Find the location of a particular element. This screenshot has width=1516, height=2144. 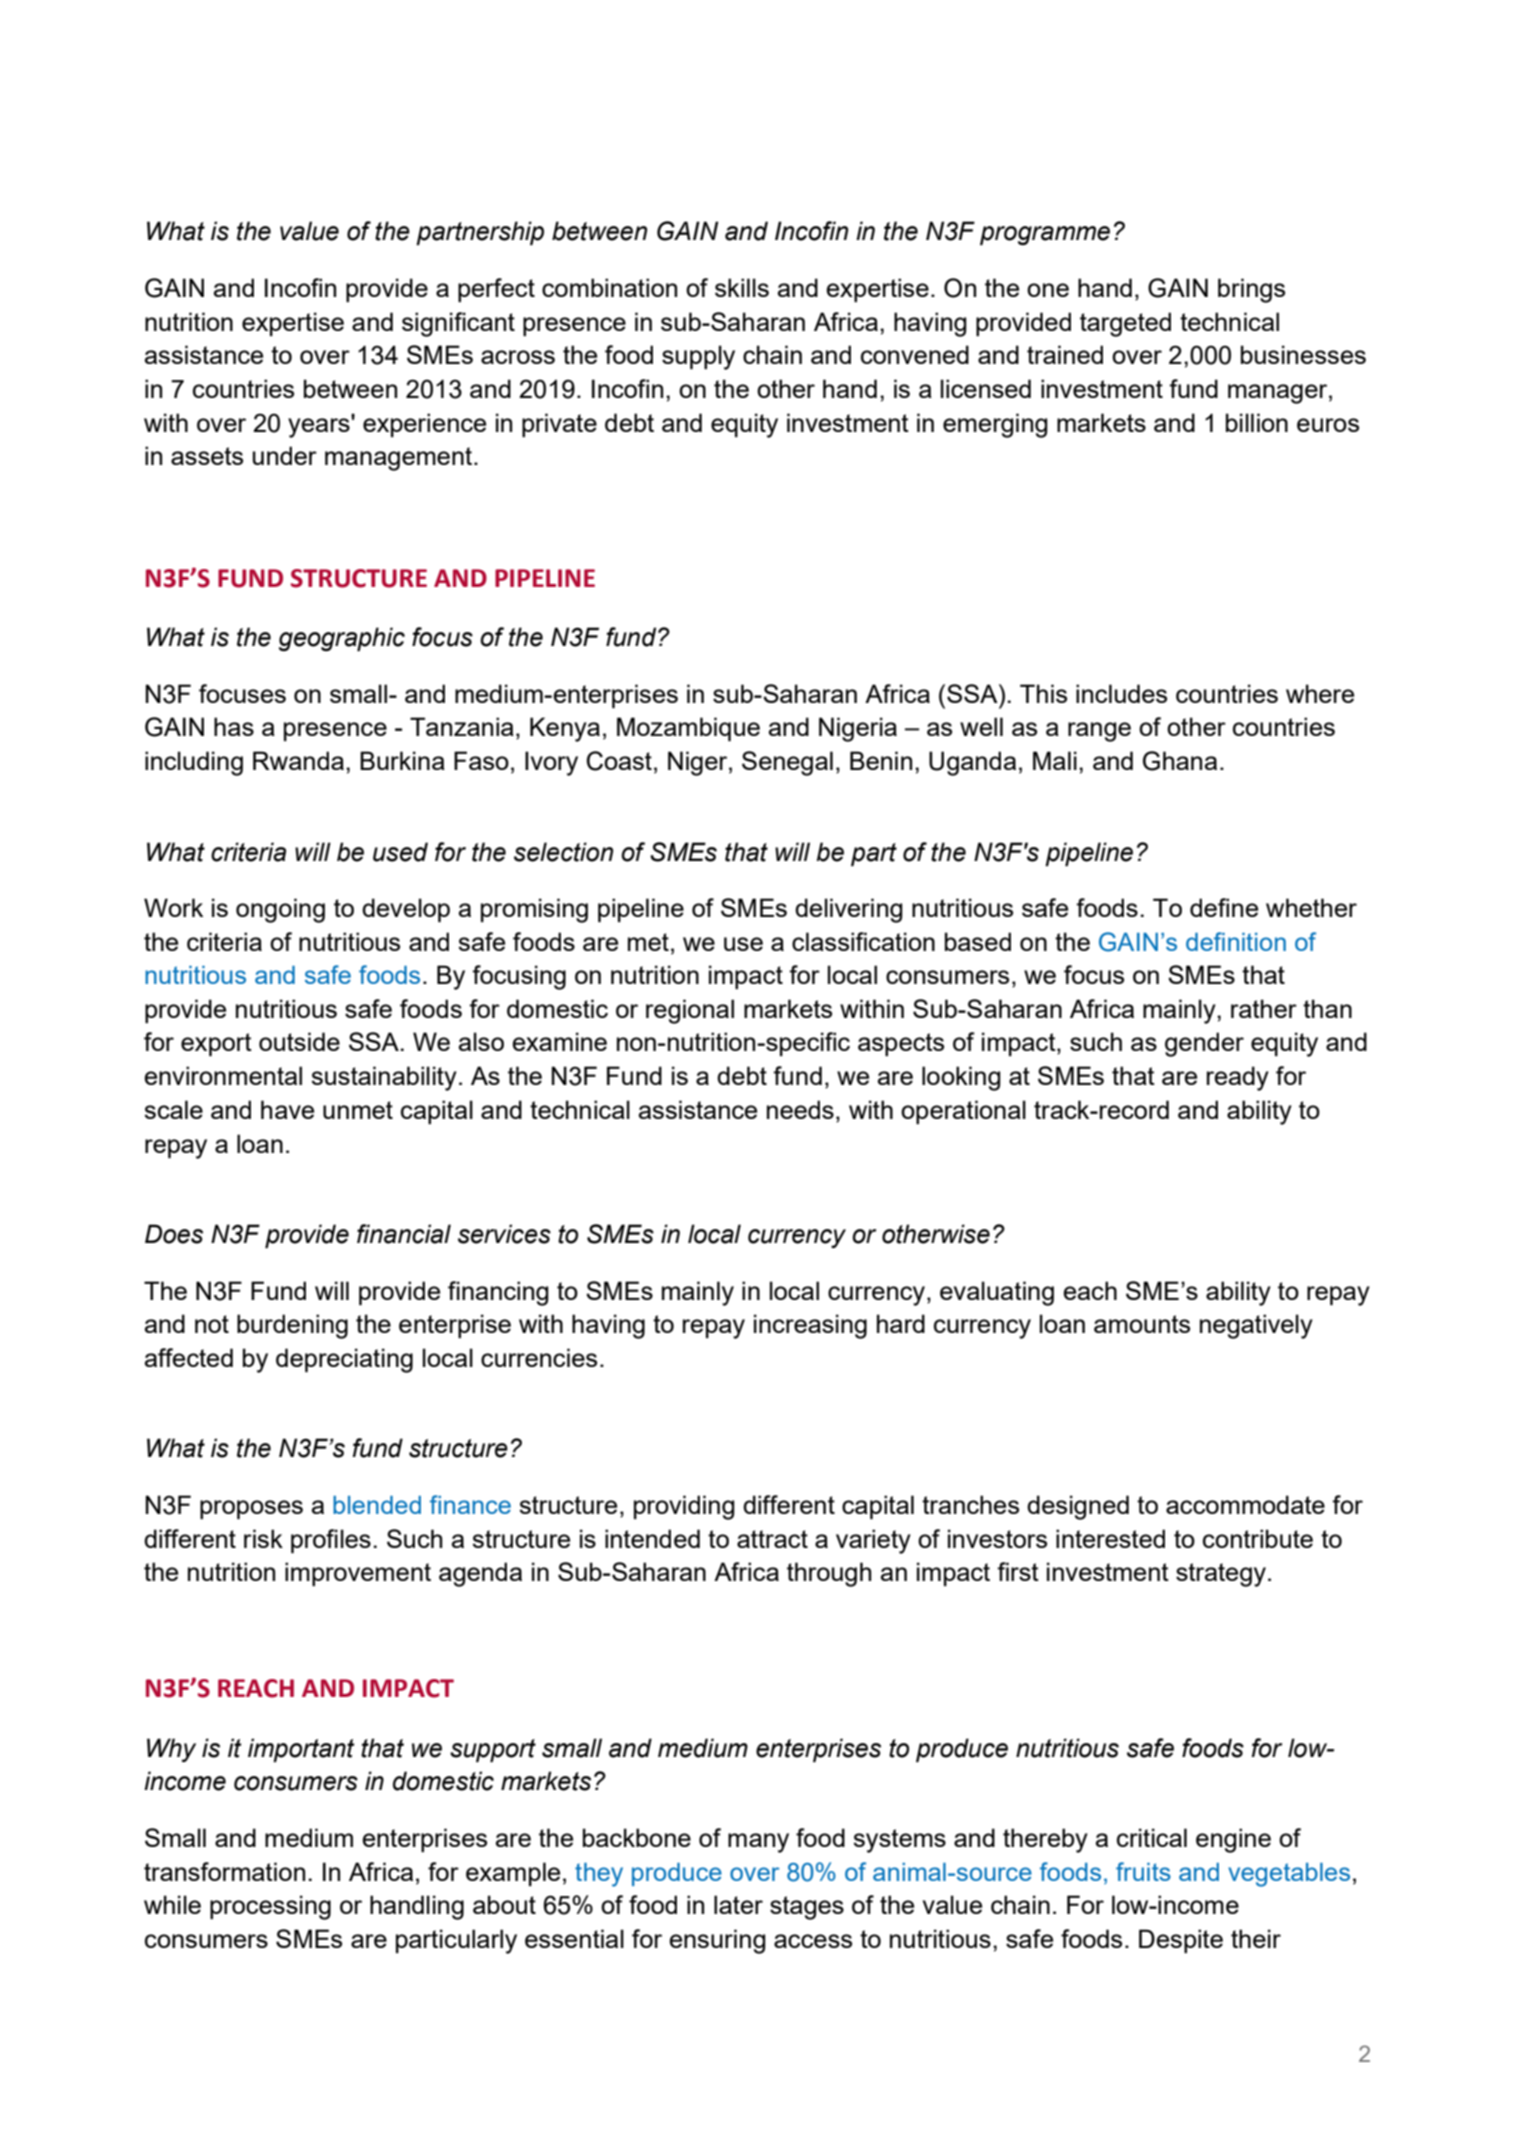

fruits is located at coordinates (1143, 1871).
